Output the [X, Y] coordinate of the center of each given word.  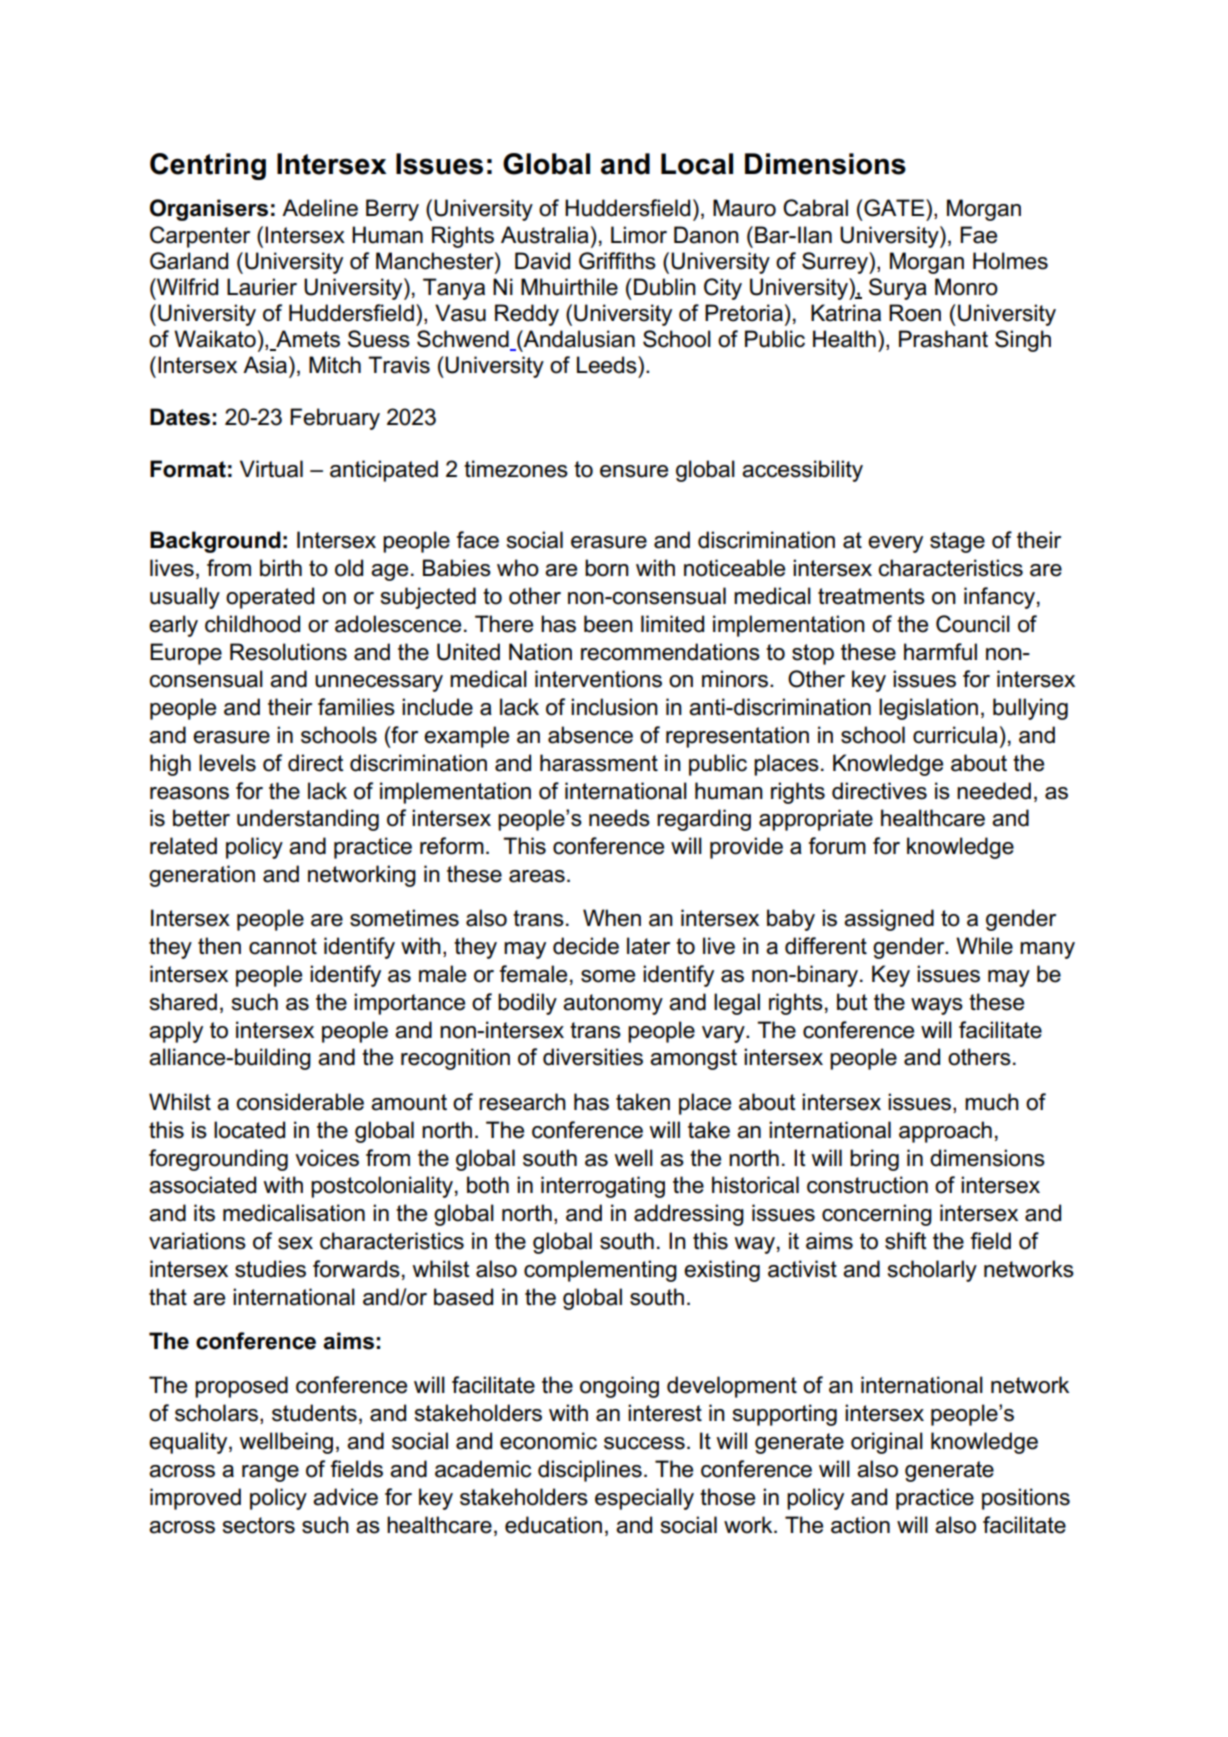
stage [957, 542]
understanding [308, 820]
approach [945, 1132]
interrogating [603, 1187]
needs [619, 818]
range [270, 1473]
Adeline [320, 208]
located [249, 1130]
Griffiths [617, 261]
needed [994, 791]
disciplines [590, 1471]
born [607, 568]
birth [281, 568]
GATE [894, 208]
